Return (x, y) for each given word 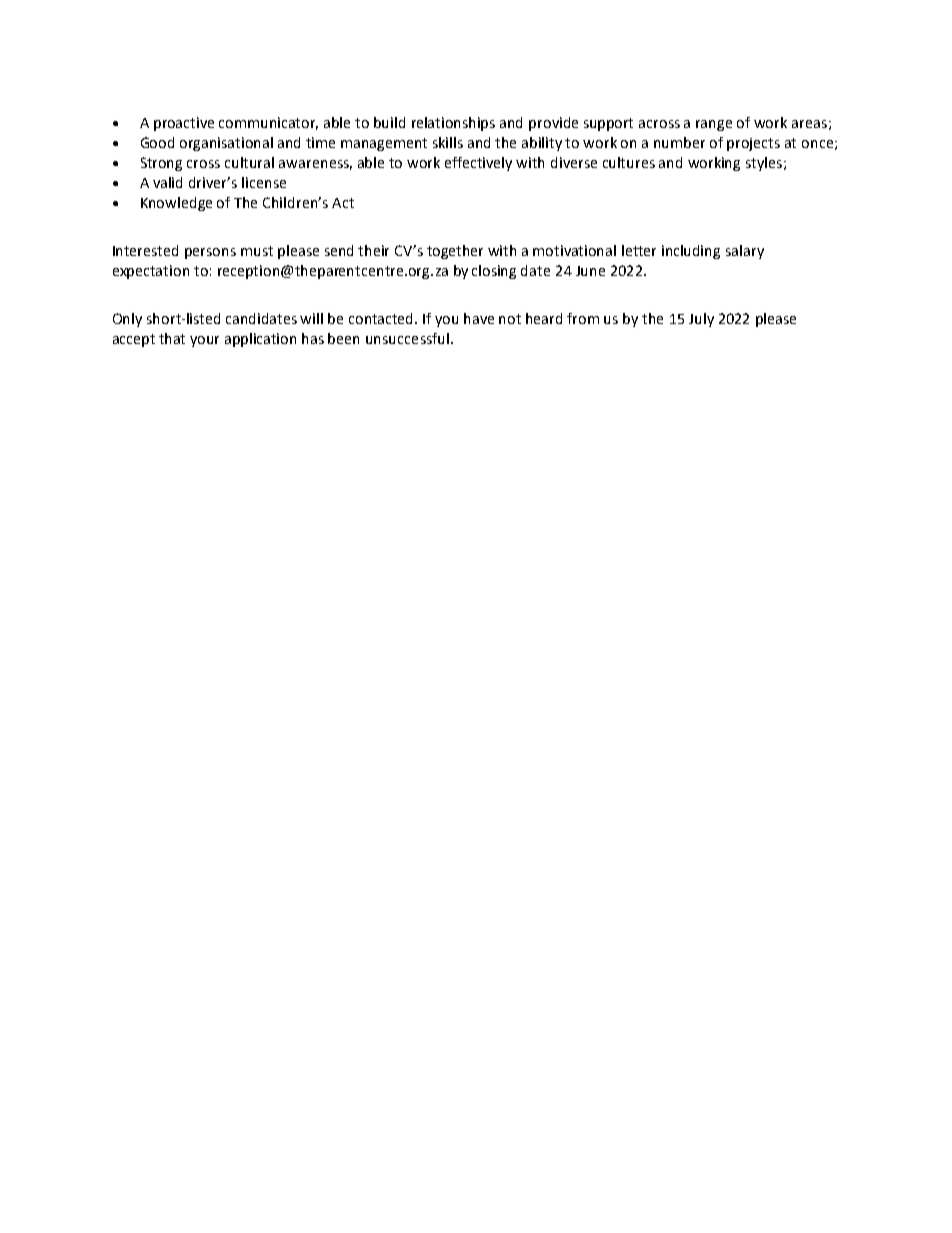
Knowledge (176, 204)
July (701, 320)
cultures (629, 162)
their (373, 250)
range (714, 125)
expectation (151, 272)
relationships (453, 124)
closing (494, 272)
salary (745, 252)
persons (210, 253)
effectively (478, 164)
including (691, 252)
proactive (184, 124)
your (204, 341)
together (455, 252)
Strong (161, 164)
